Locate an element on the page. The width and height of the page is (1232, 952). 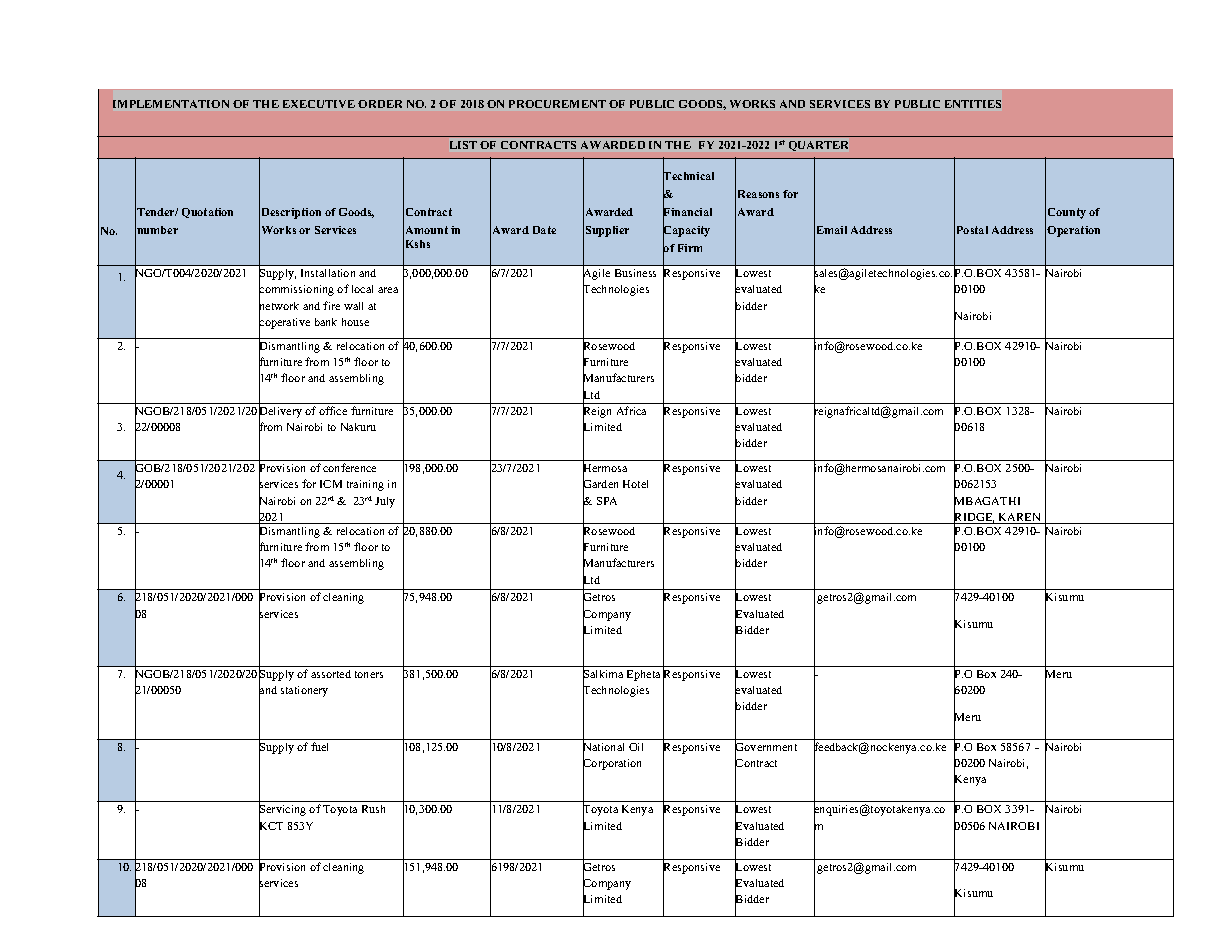
EXECUTIVE is located at coordinates (319, 104).
